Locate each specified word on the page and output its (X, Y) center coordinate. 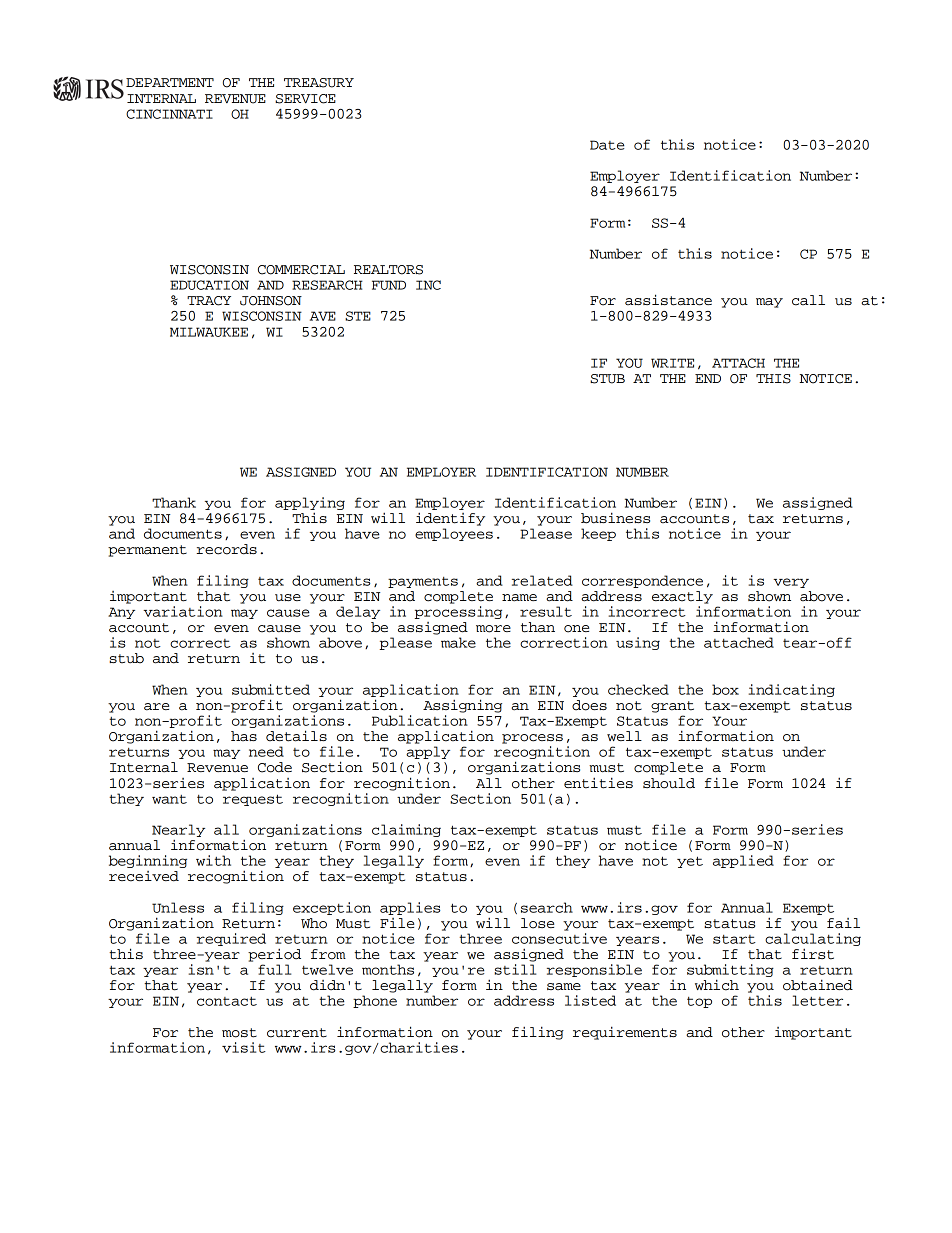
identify (450, 519)
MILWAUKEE (209, 332)
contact (227, 1001)
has (244, 736)
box (725, 689)
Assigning (462, 706)
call (808, 300)
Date (607, 145)
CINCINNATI (169, 114)
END (708, 378)
